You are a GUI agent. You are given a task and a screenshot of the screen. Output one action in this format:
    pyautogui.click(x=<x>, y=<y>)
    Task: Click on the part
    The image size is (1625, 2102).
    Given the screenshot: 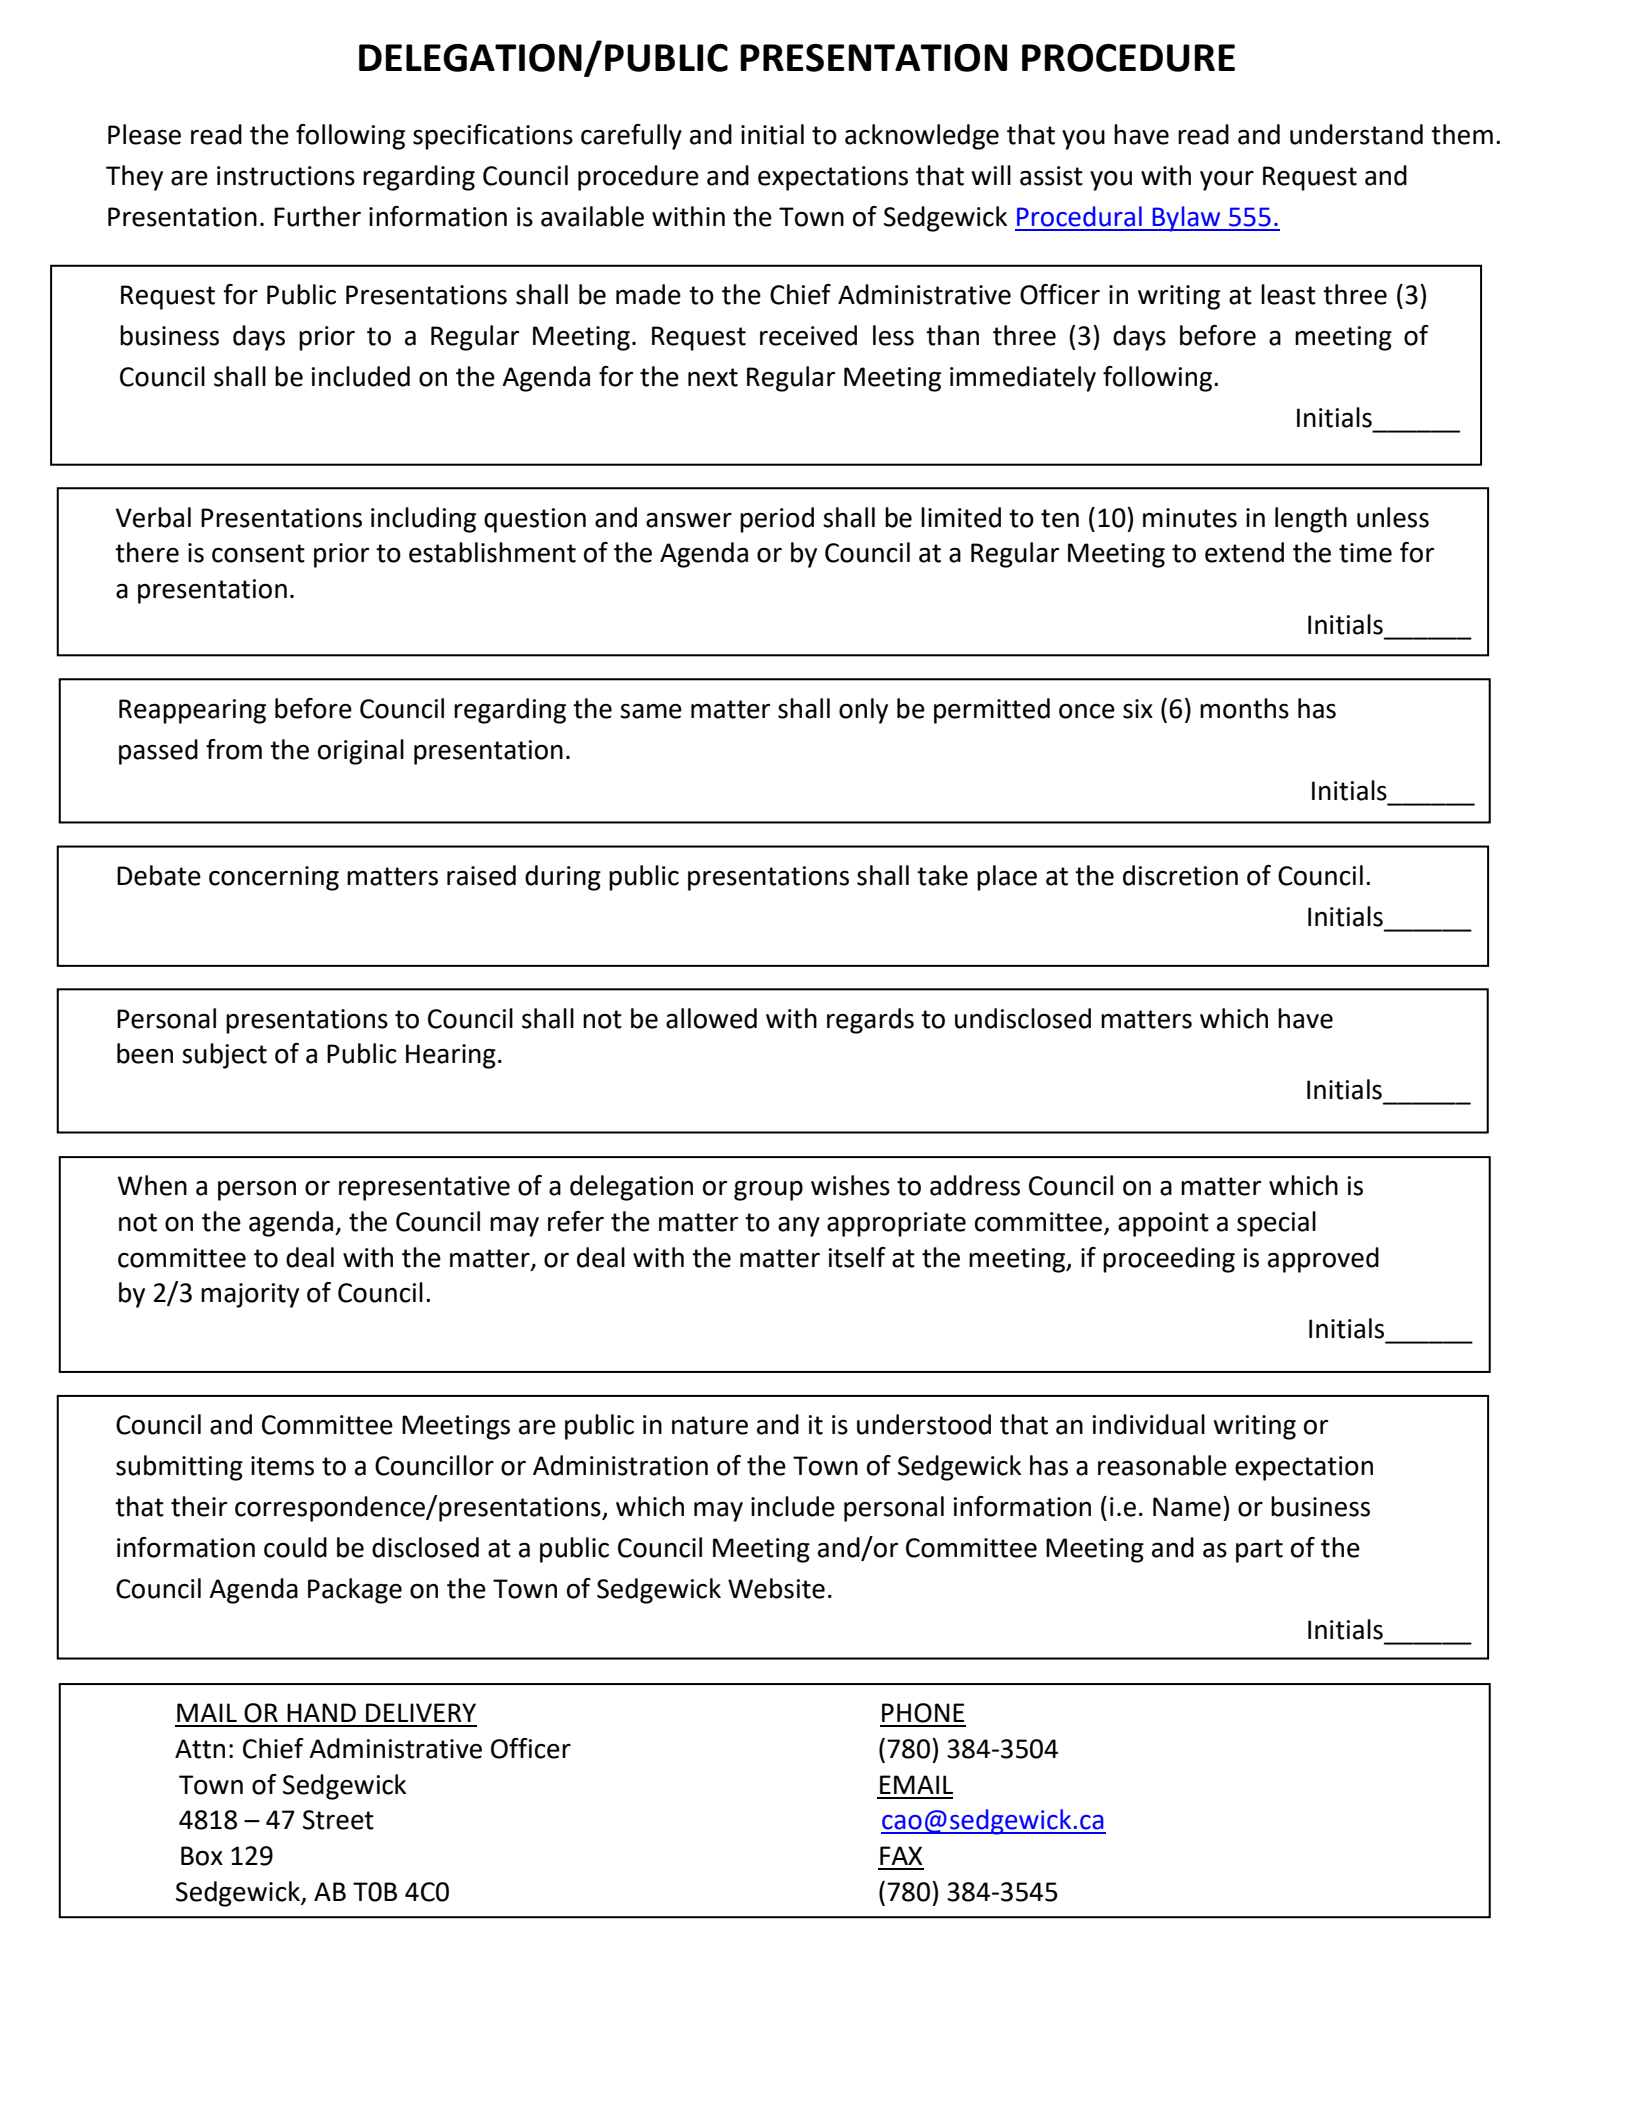 What is the action you would take?
    pyautogui.click(x=1259, y=1551)
